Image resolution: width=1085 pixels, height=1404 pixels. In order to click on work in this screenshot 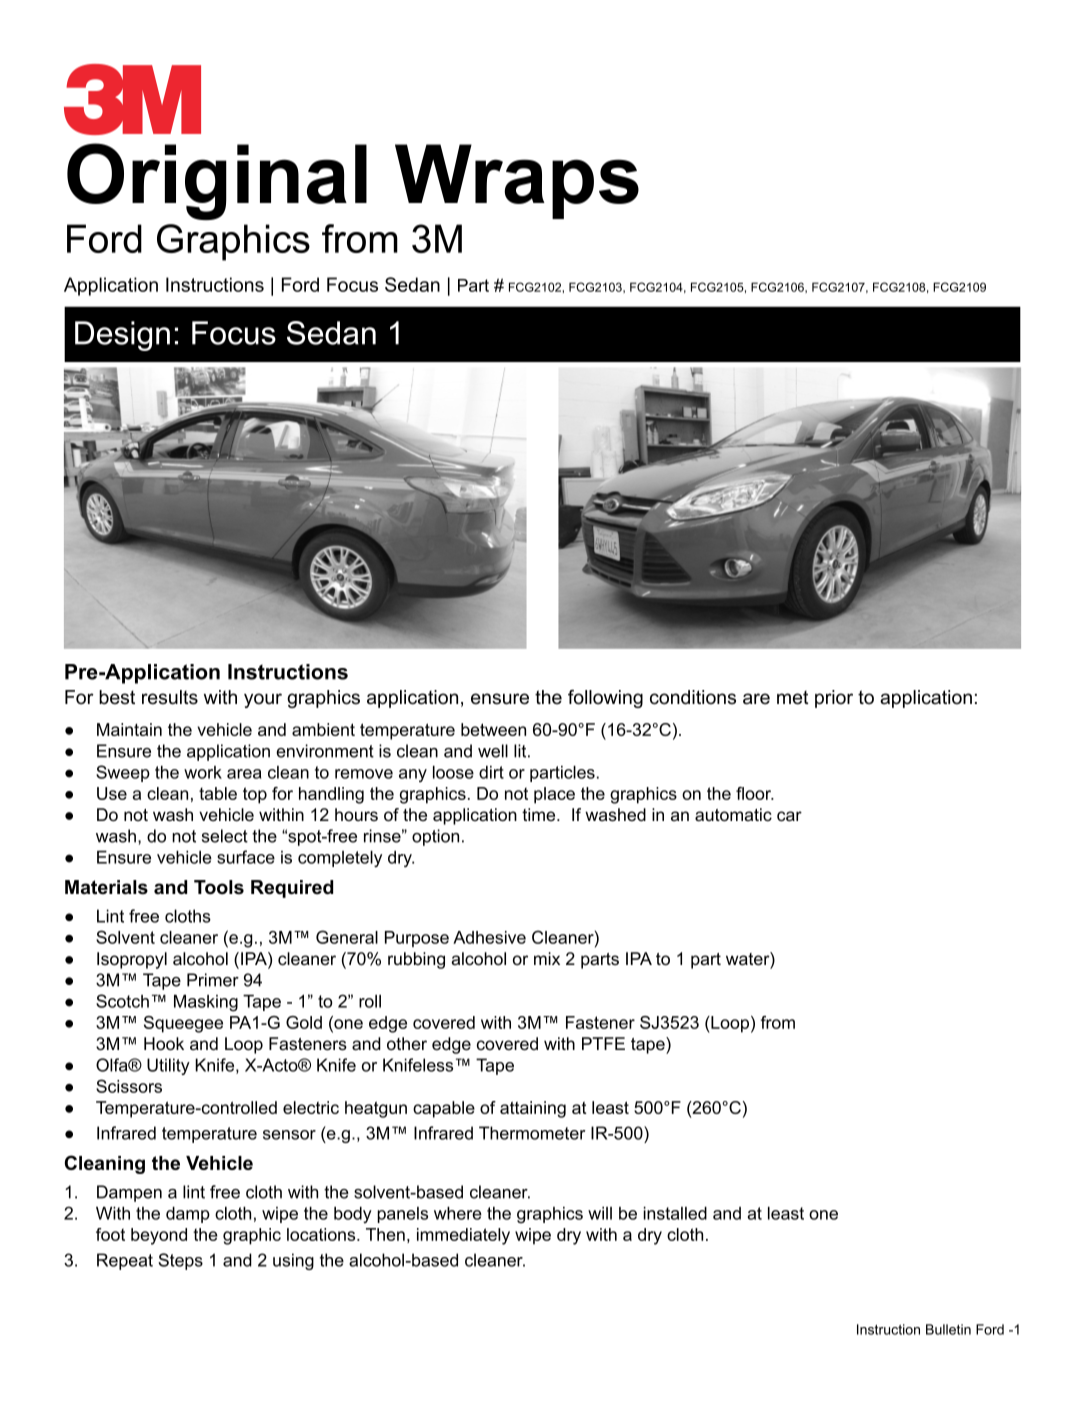, I will do `click(203, 772)`.
